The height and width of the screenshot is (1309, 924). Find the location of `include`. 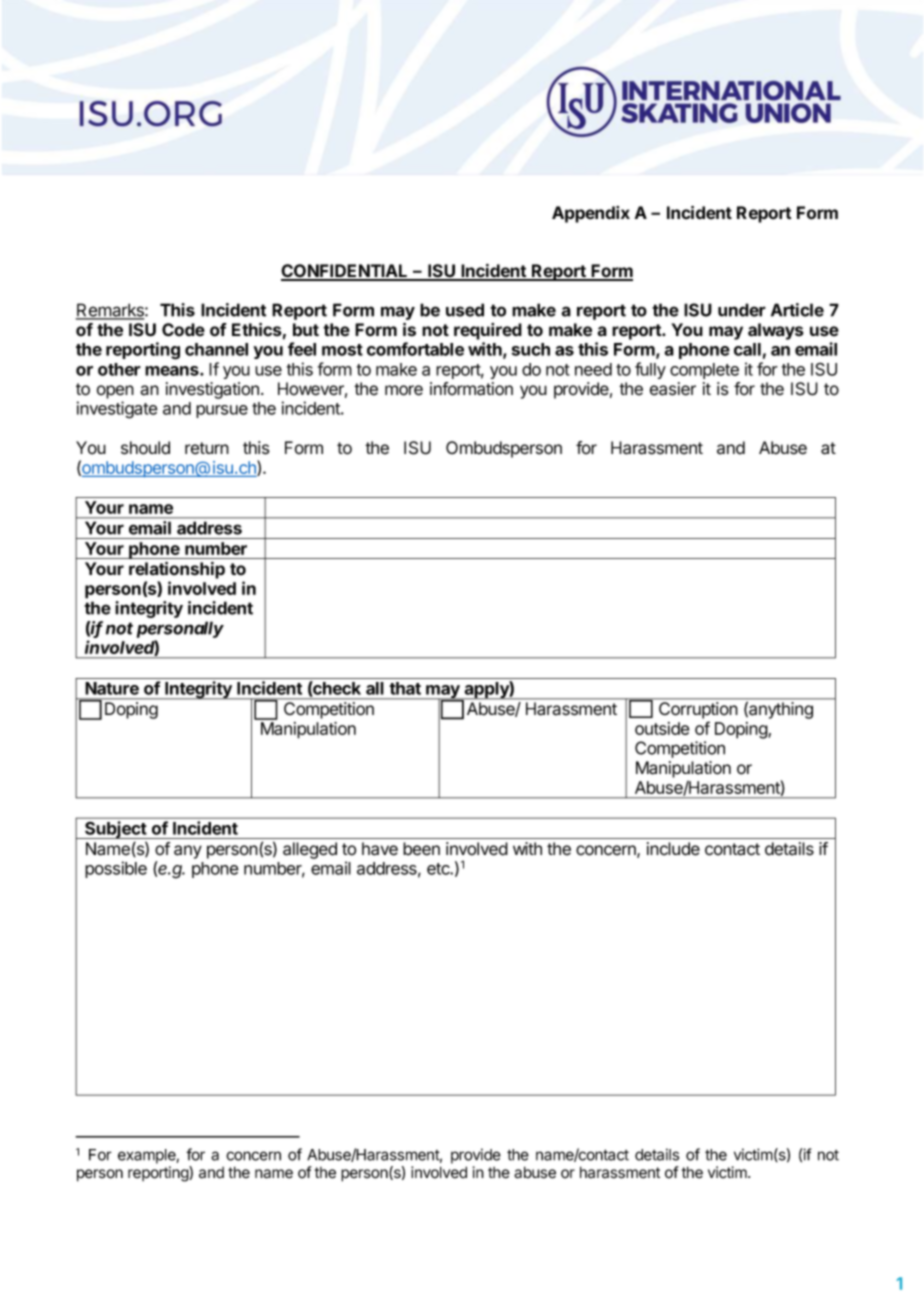

include is located at coordinates (673, 849).
